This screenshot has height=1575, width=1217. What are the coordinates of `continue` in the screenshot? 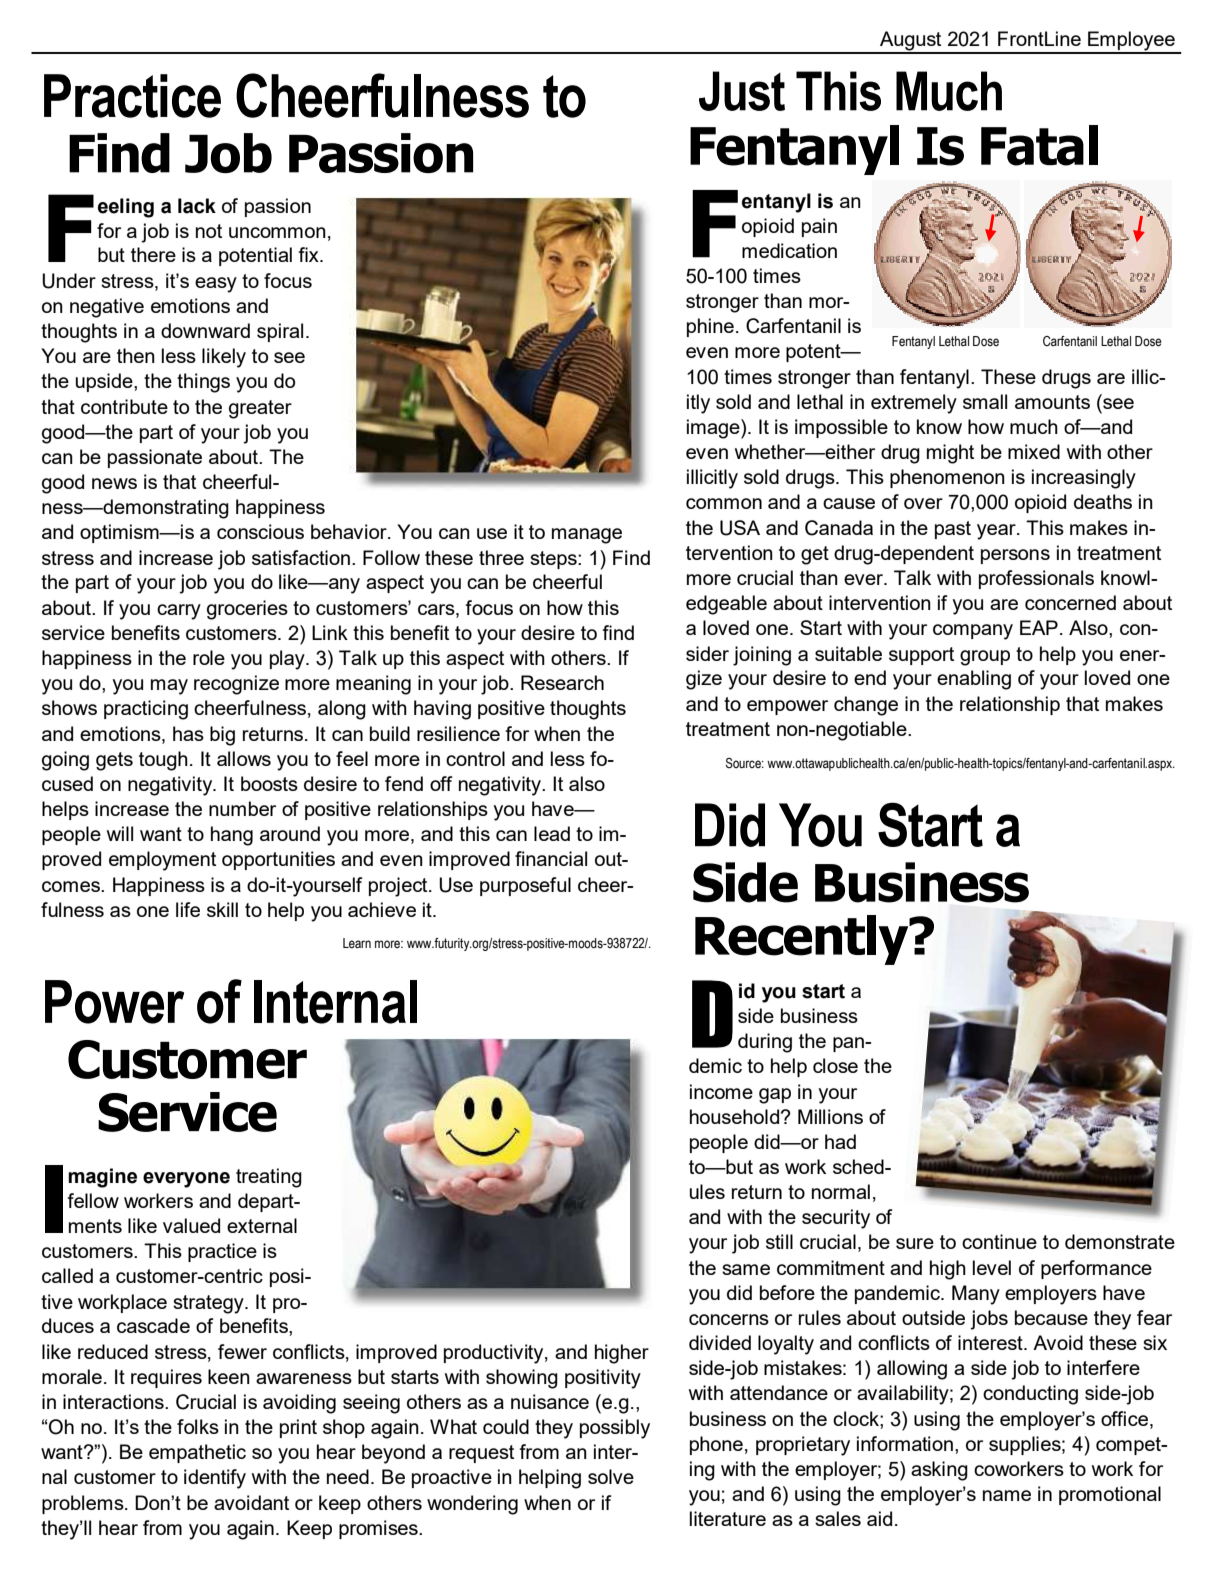 It's located at (999, 1241).
